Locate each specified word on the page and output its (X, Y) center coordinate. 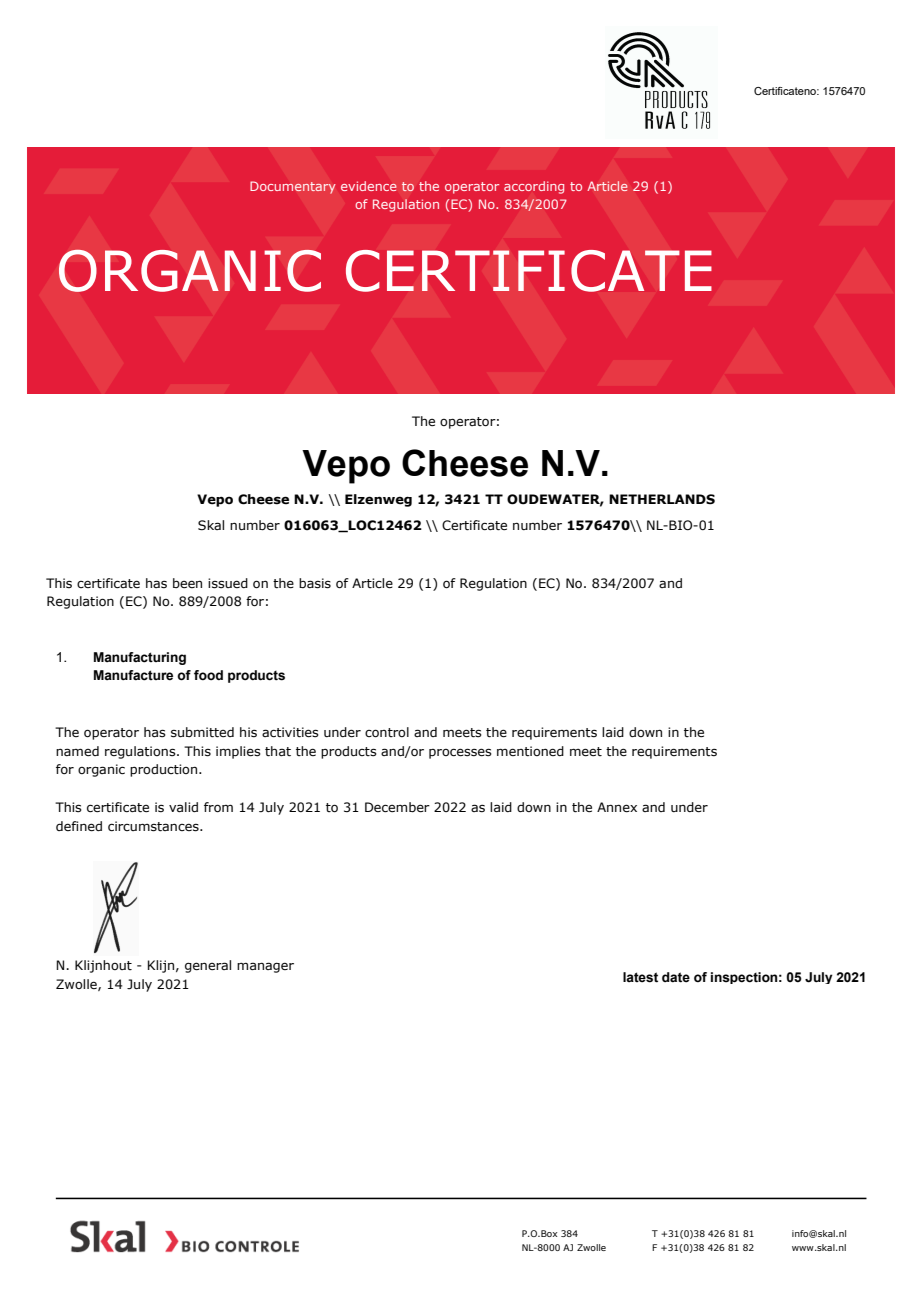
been (187, 583)
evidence (369, 186)
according (534, 187)
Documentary (293, 187)
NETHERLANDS (662, 499)
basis (315, 583)
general (208, 966)
